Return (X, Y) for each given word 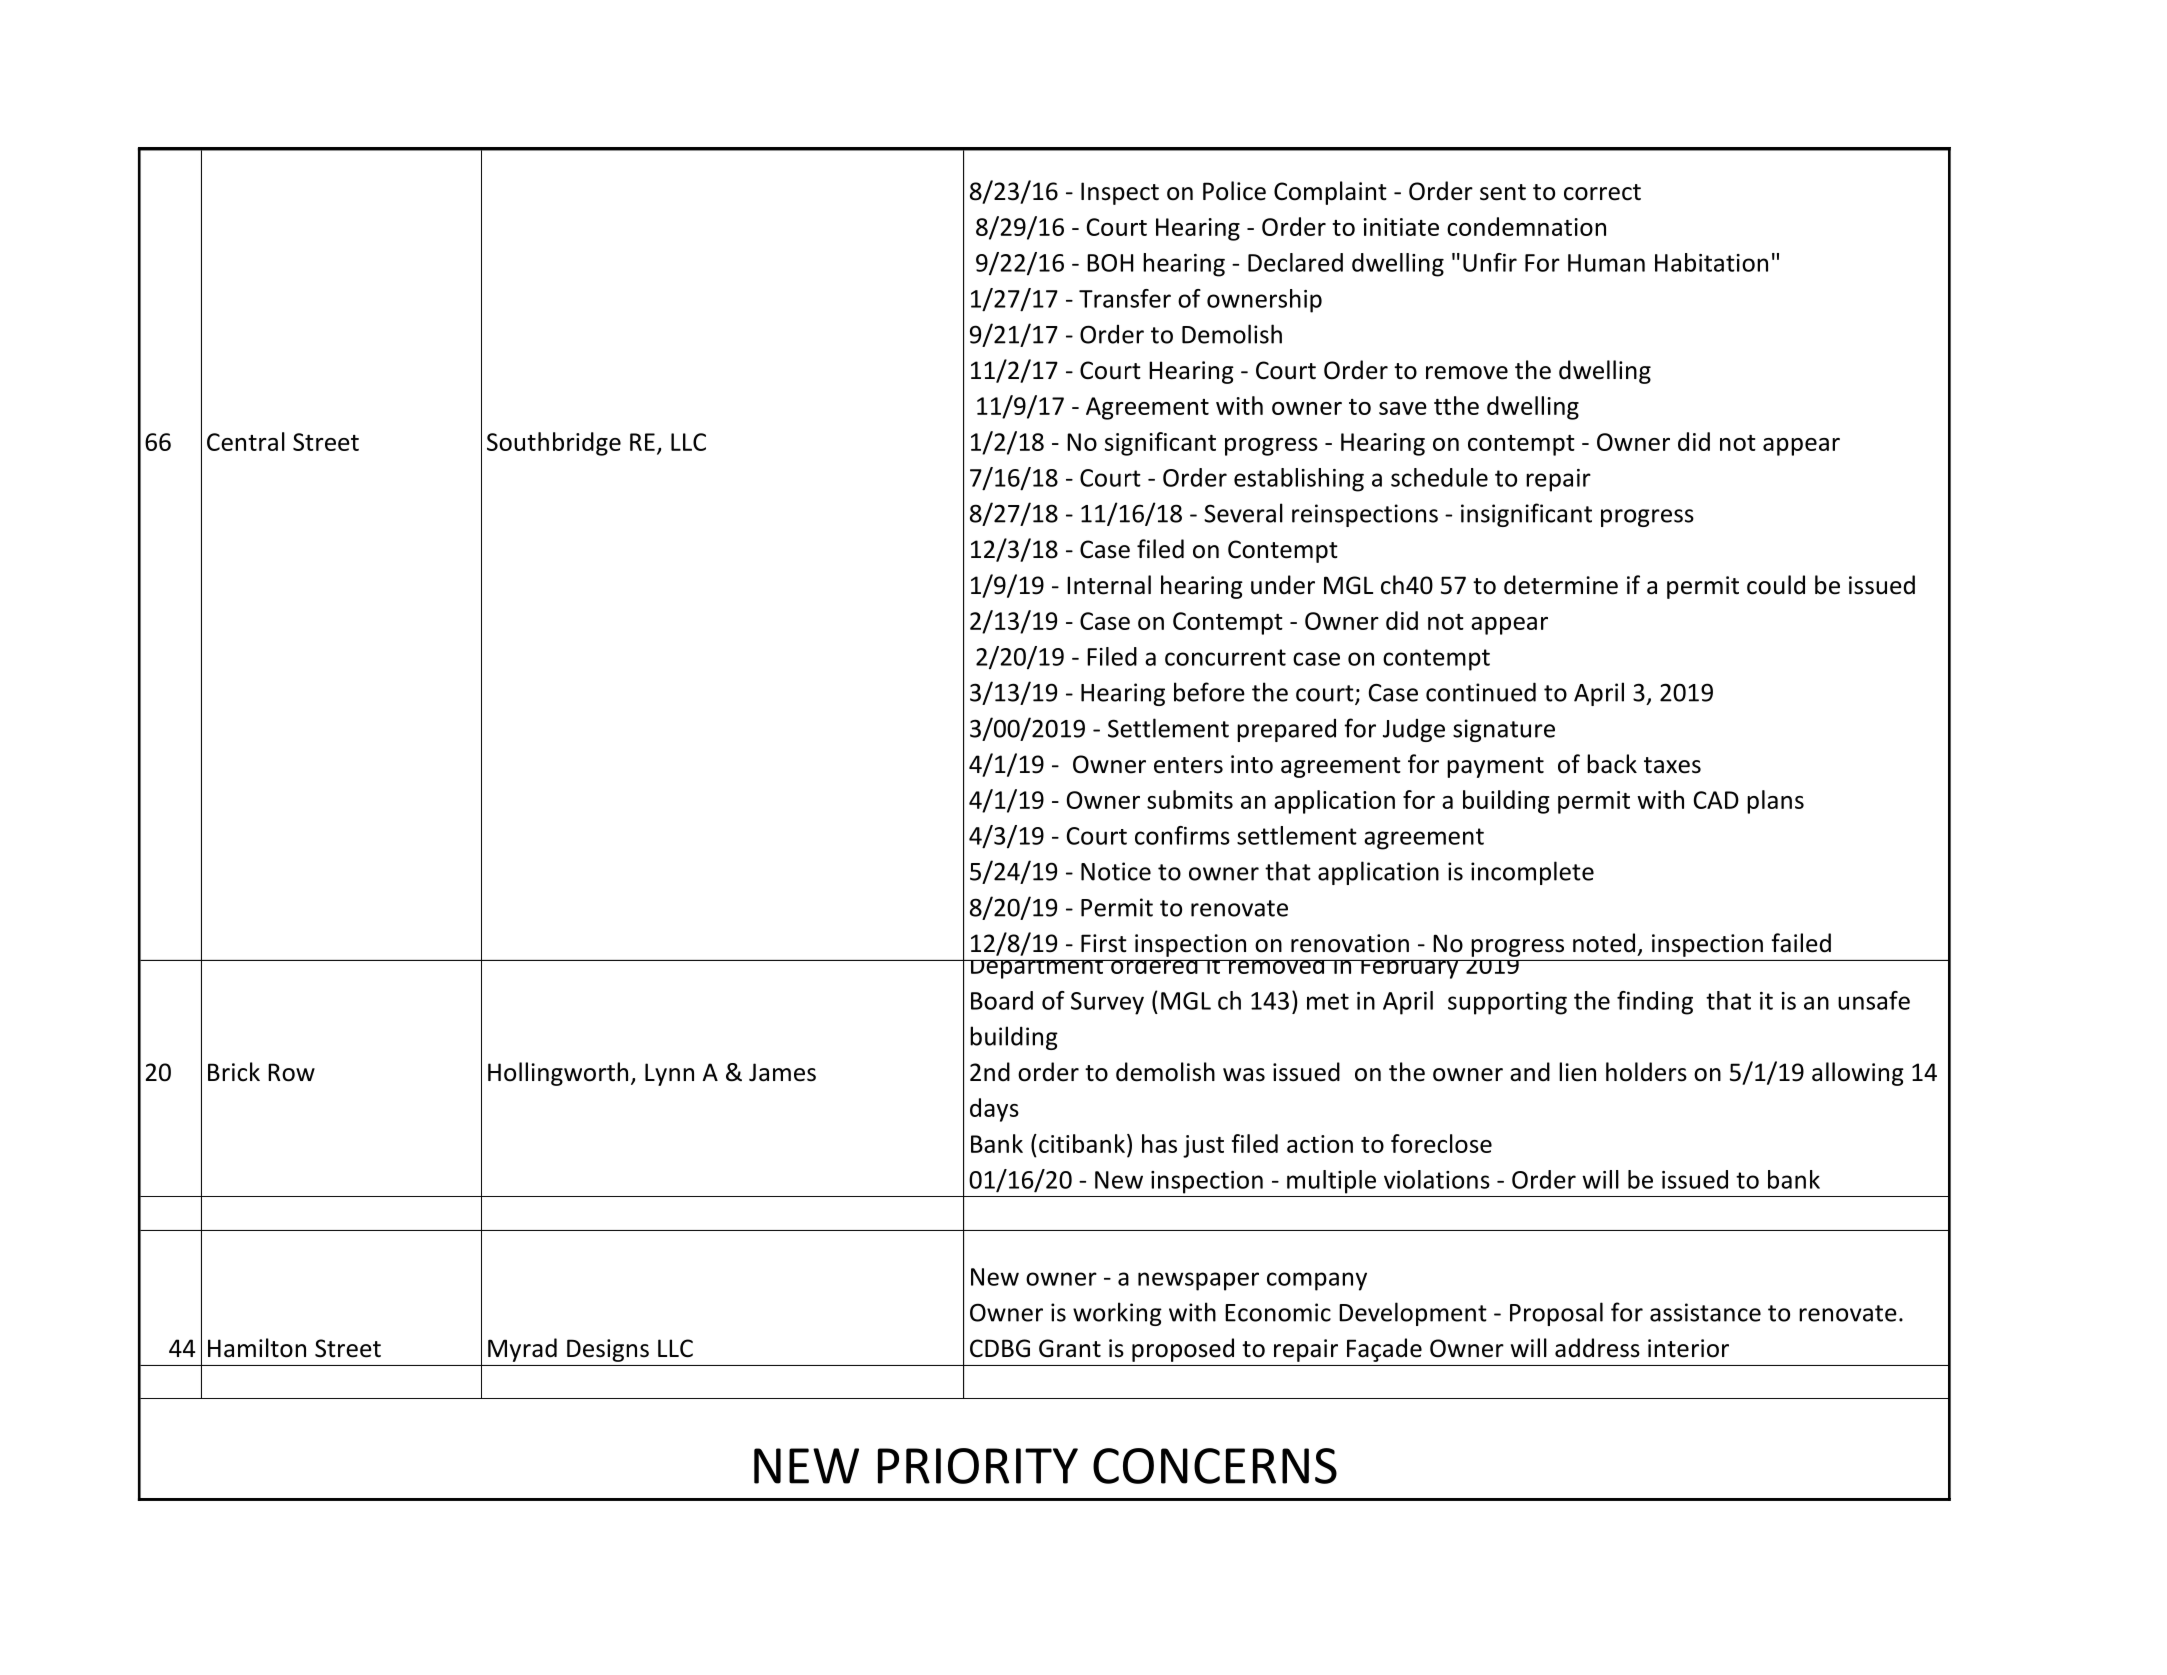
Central (246, 441)
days (994, 1110)
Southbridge (554, 444)
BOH (1110, 263)
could (1776, 585)
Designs (608, 1350)
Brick (234, 1072)
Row (291, 1072)
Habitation (1711, 262)
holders (1646, 1072)
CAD (1716, 800)
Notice (1116, 871)
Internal (1109, 585)
